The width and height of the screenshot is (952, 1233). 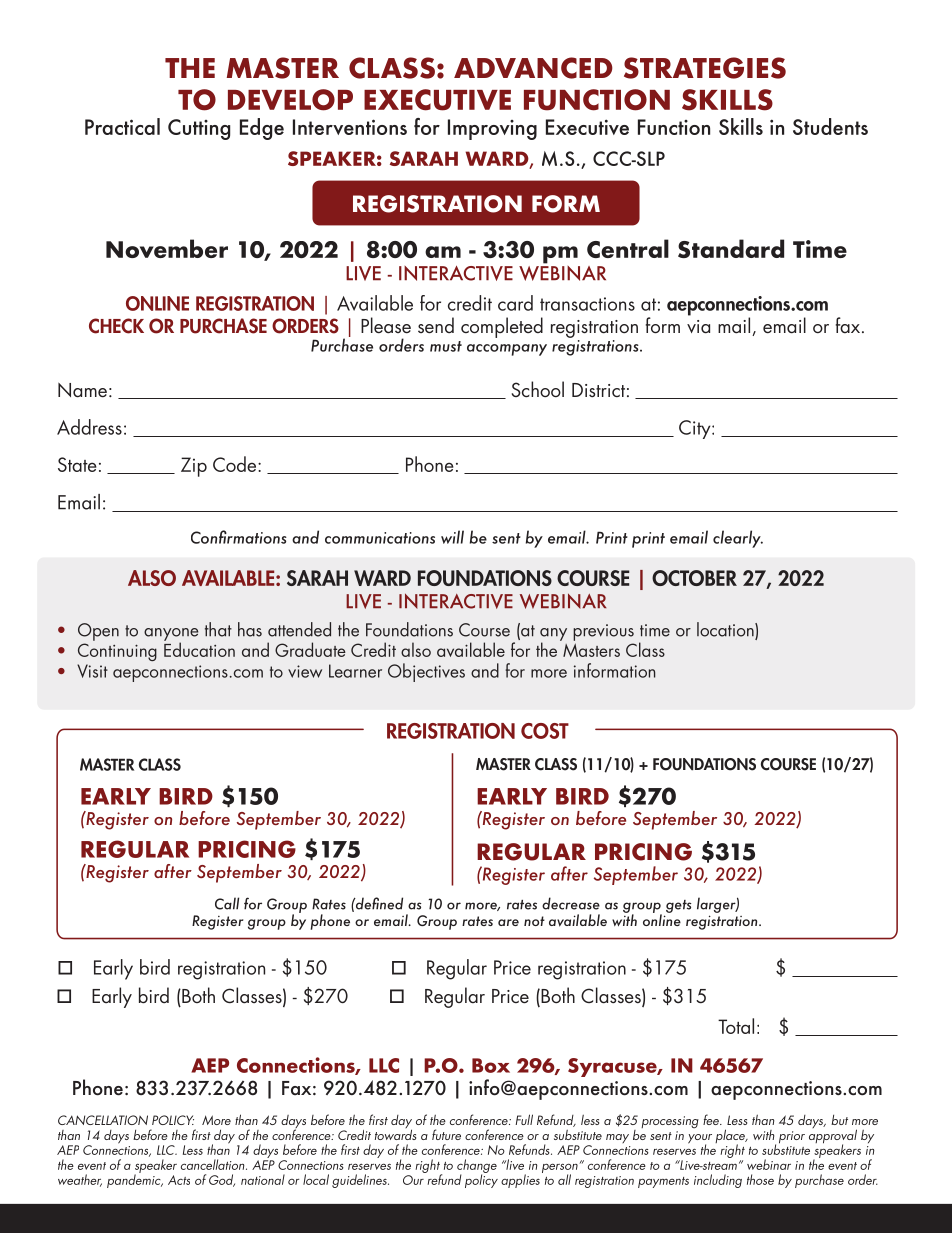 I want to click on Improving, so click(x=492, y=129).
